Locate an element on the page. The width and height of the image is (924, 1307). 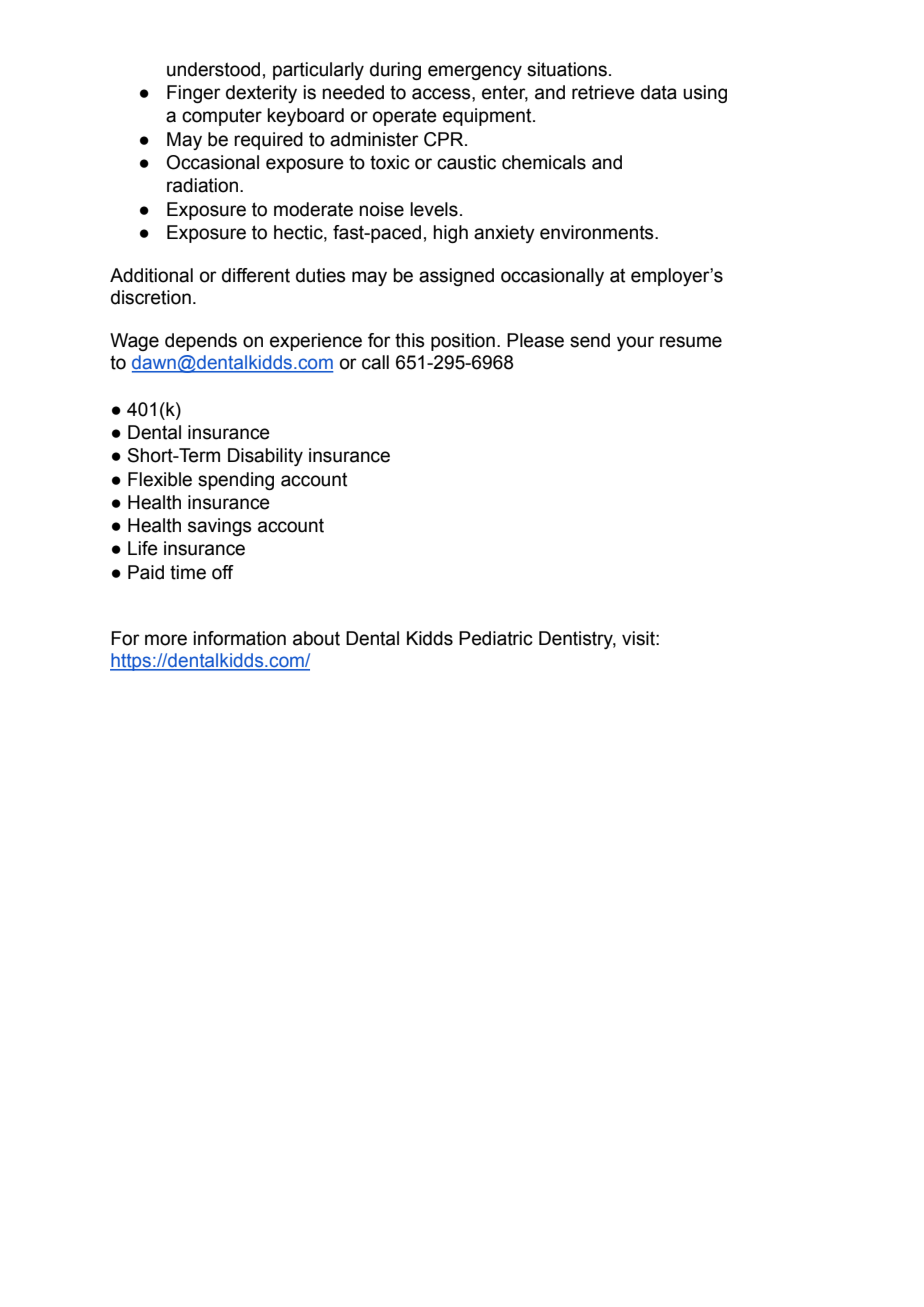
depends is located at coordinates (201, 342).
